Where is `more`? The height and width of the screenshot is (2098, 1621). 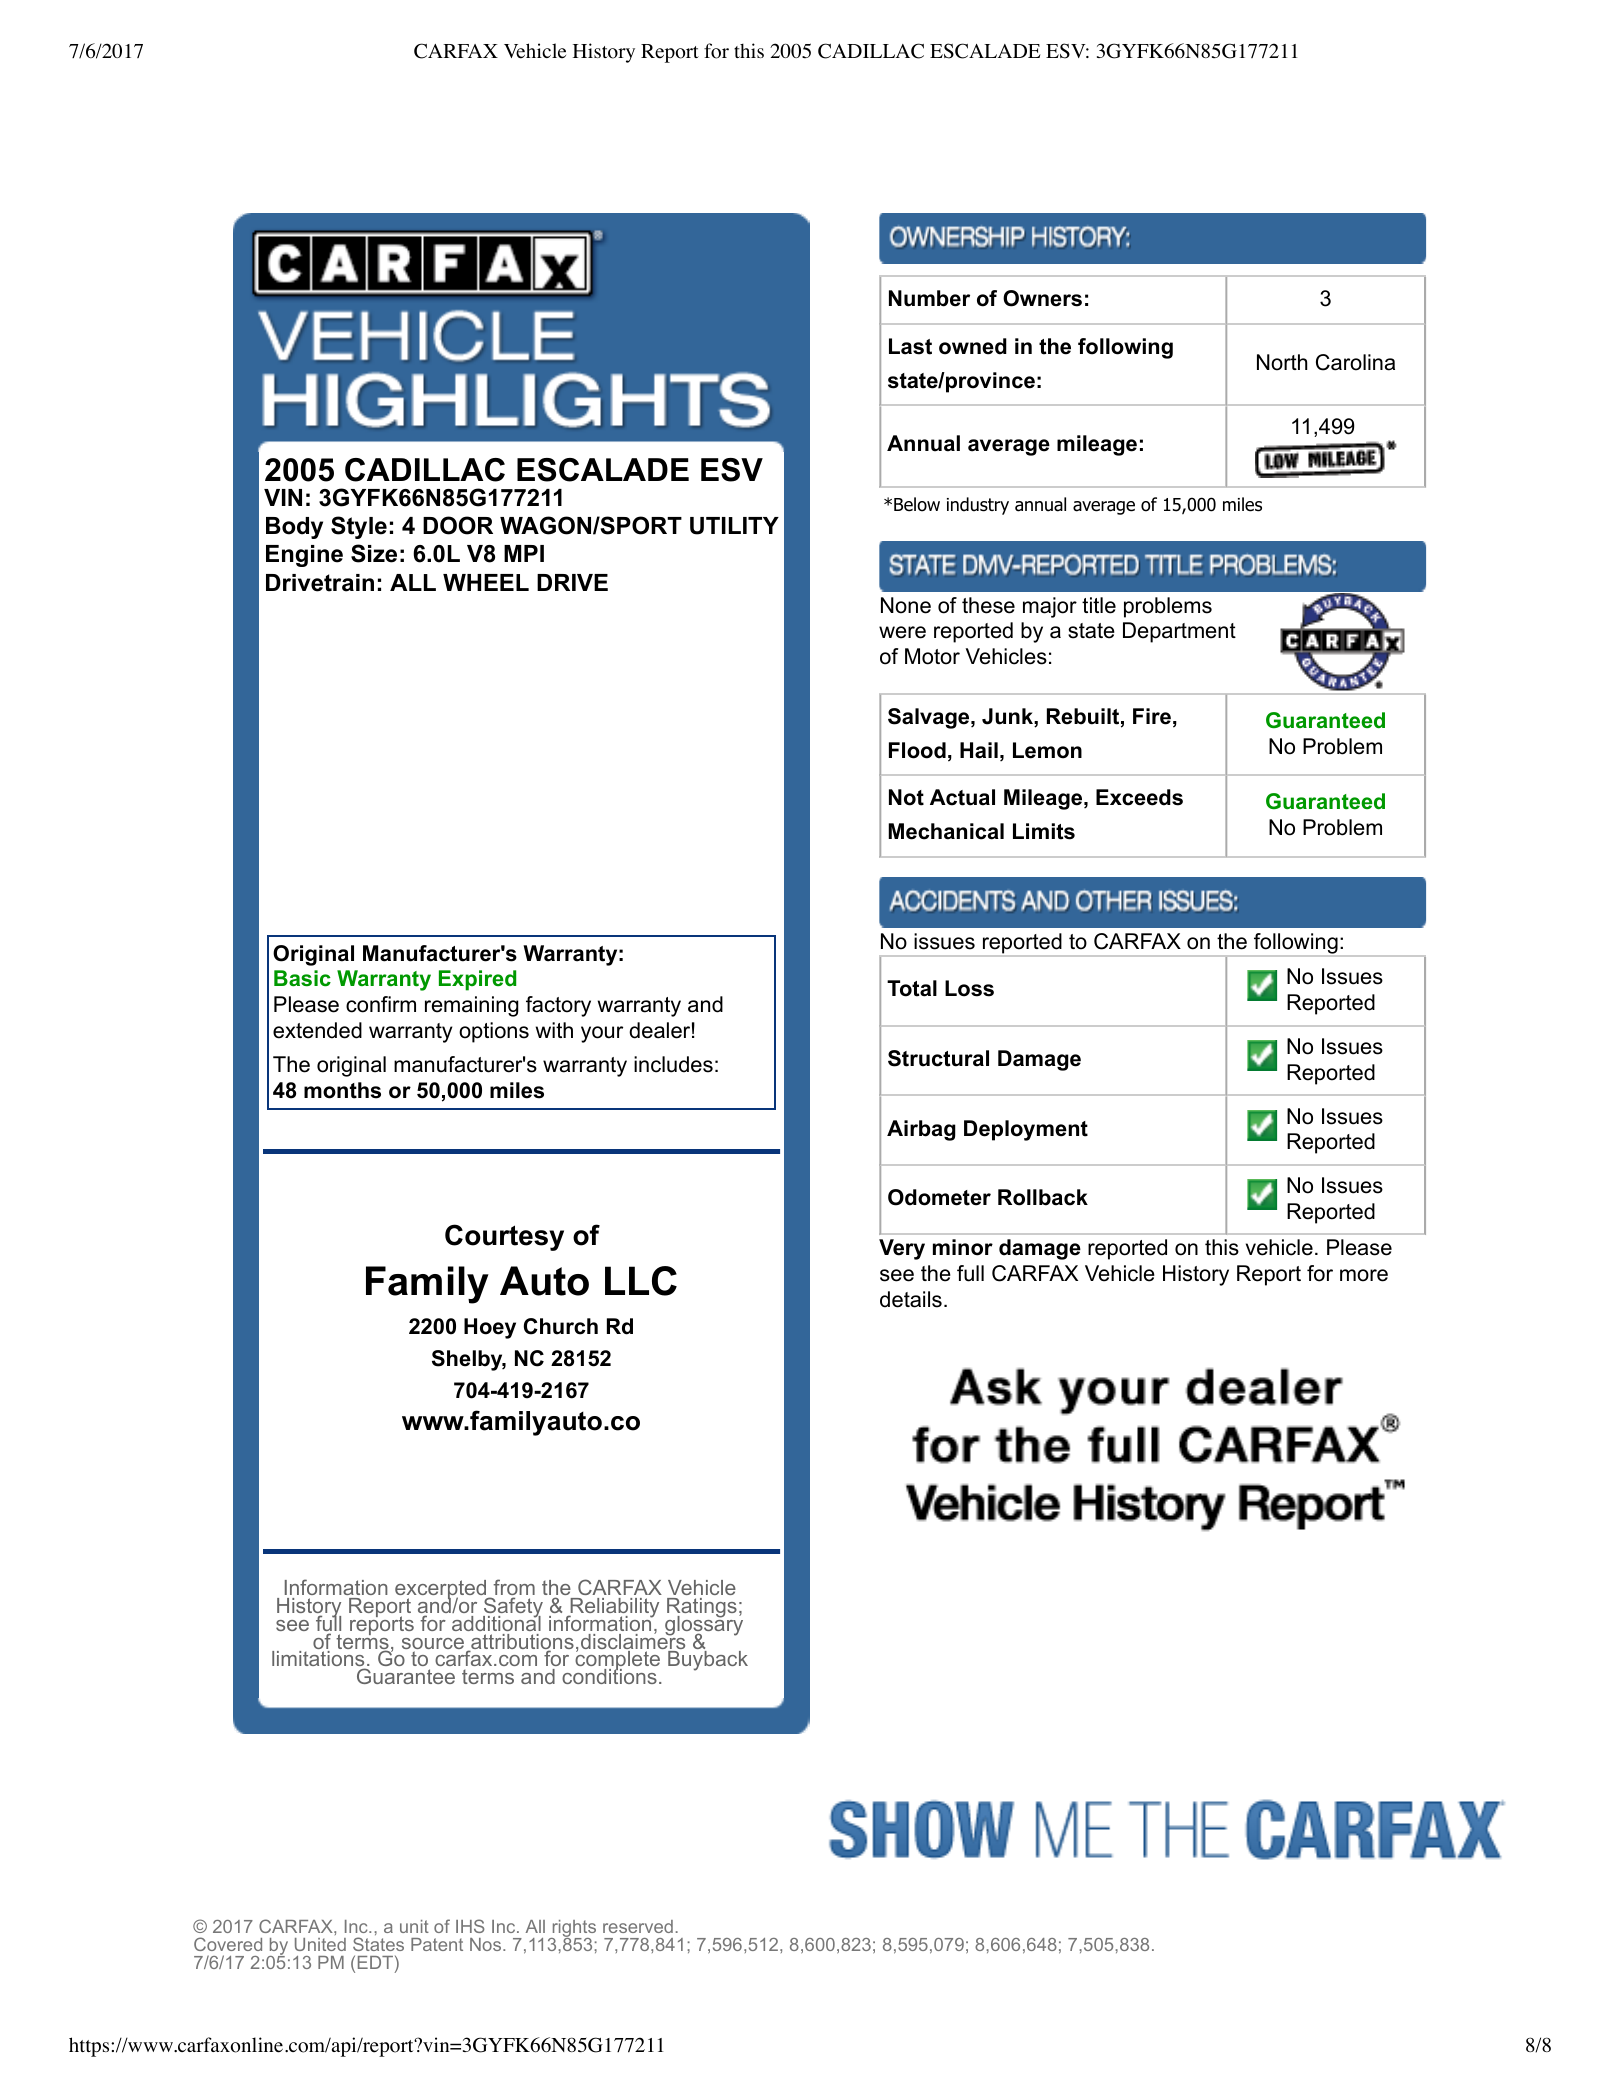 more is located at coordinates (1364, 1275).
